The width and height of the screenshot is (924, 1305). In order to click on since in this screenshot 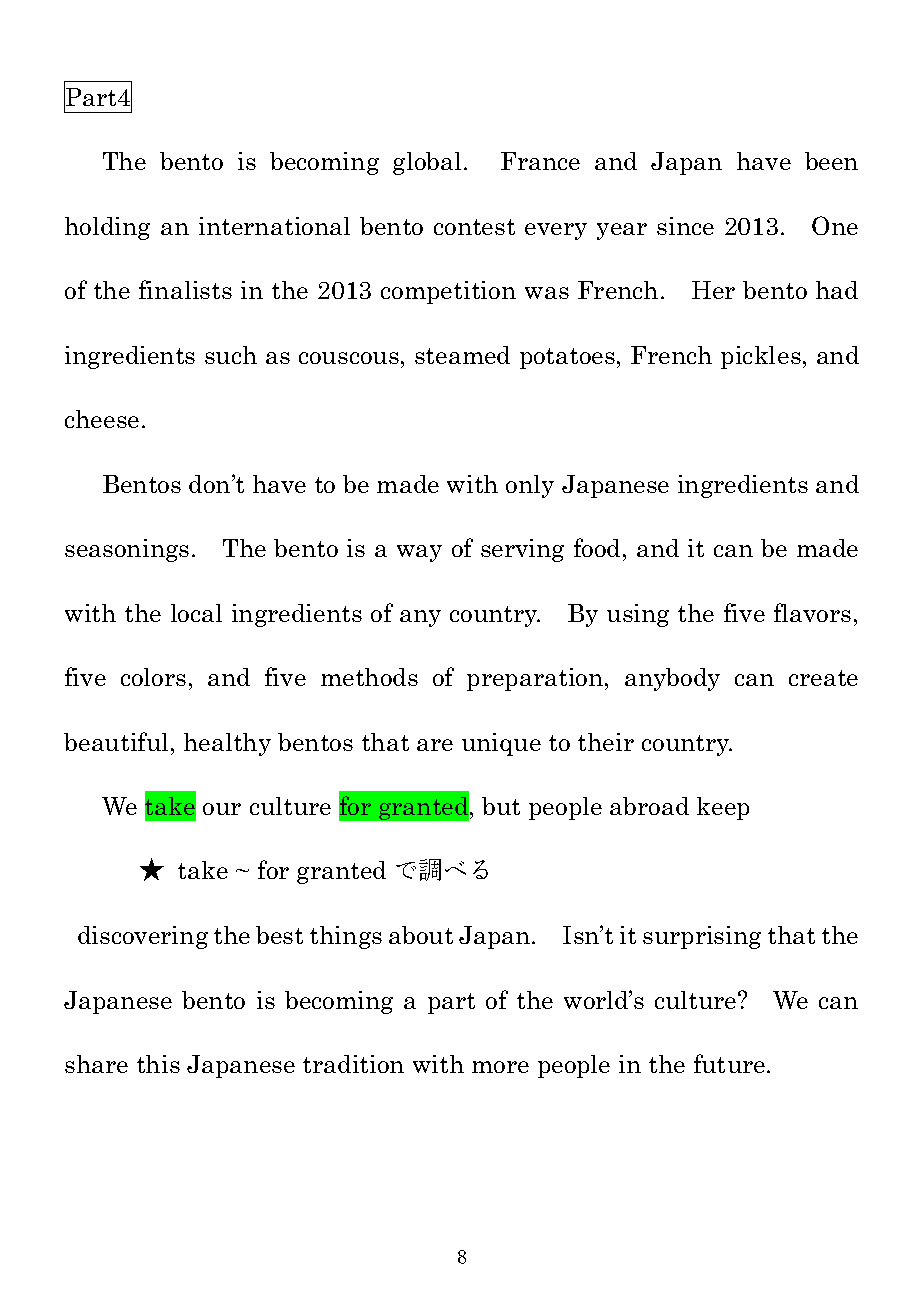, I will do `click(685, 226)`.
